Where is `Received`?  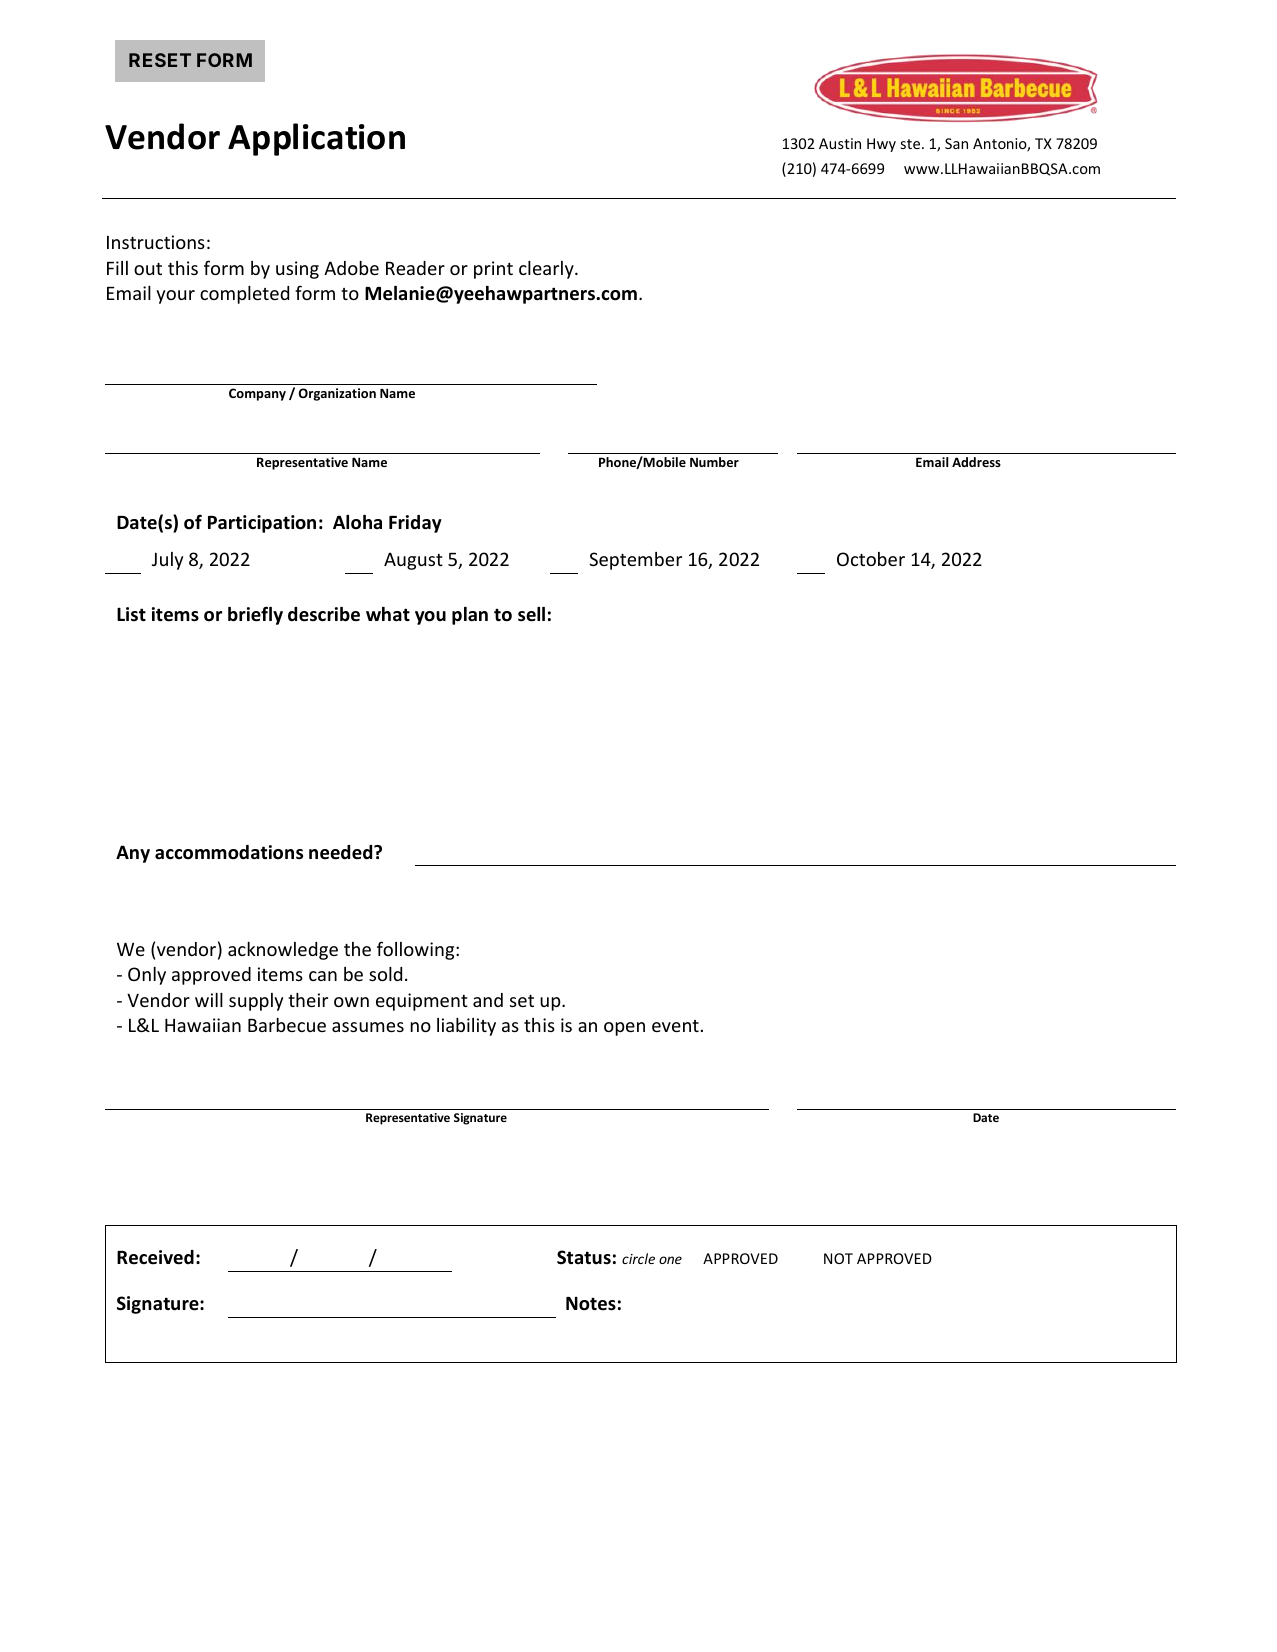 Received is located at coordinates (155, 1257).
